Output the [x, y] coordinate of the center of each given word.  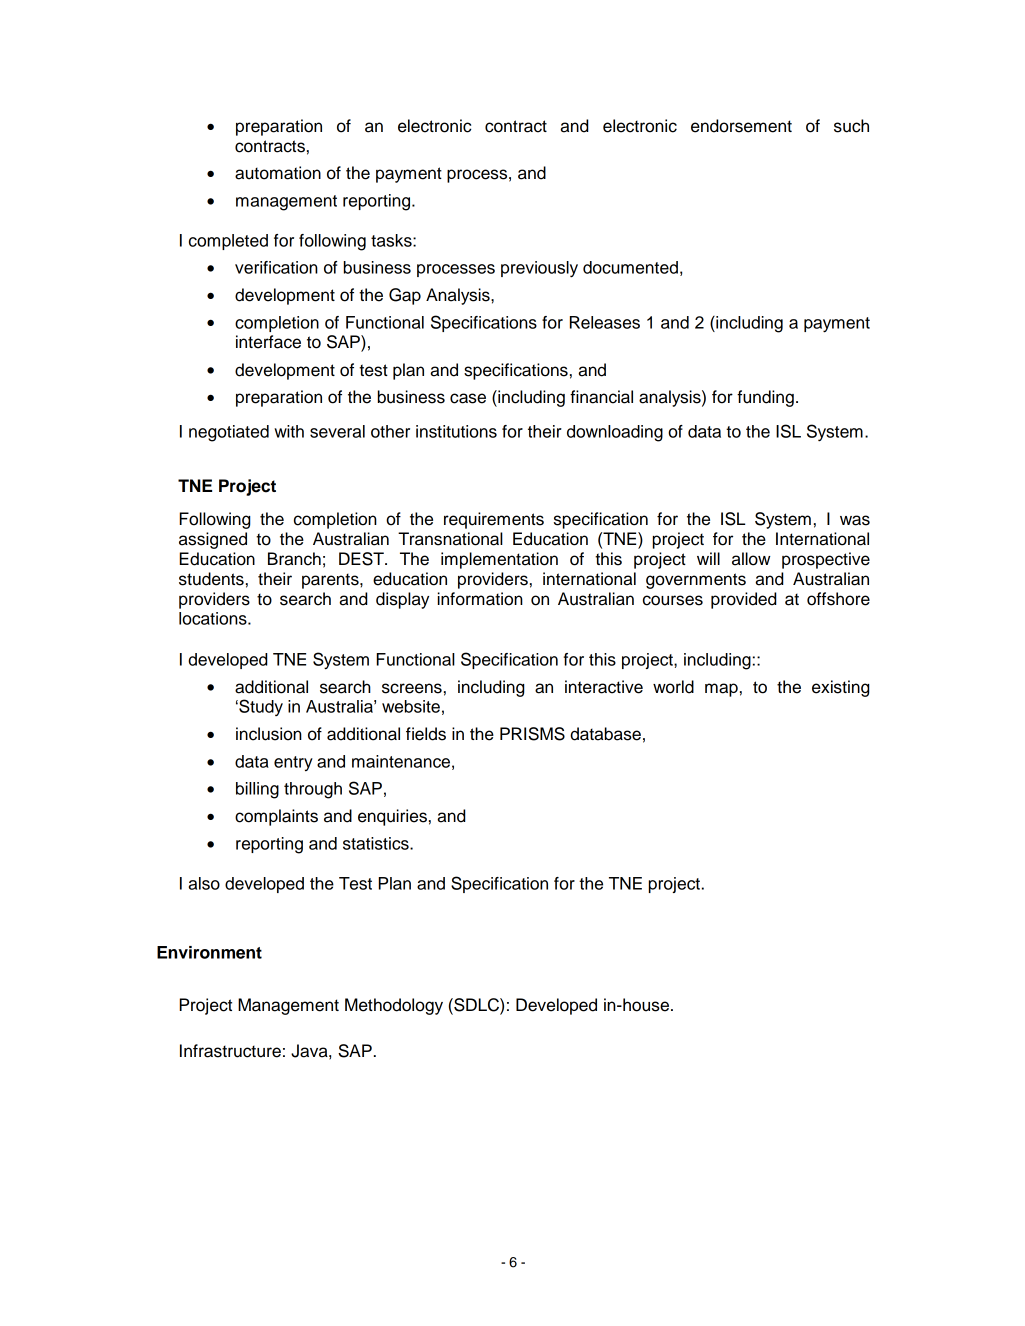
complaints [276, 817]
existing [840, 688]
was [855, 520]
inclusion [269, 734]
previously [539, 269]
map [721, 690]
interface [268, 342]
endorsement [741, 126]
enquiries [392, 817]
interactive [604, 687]
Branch [294, 559]
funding [765, 398]
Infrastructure [230, 1051]
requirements [494, 520]
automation [278, 173]
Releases [605, 322]
